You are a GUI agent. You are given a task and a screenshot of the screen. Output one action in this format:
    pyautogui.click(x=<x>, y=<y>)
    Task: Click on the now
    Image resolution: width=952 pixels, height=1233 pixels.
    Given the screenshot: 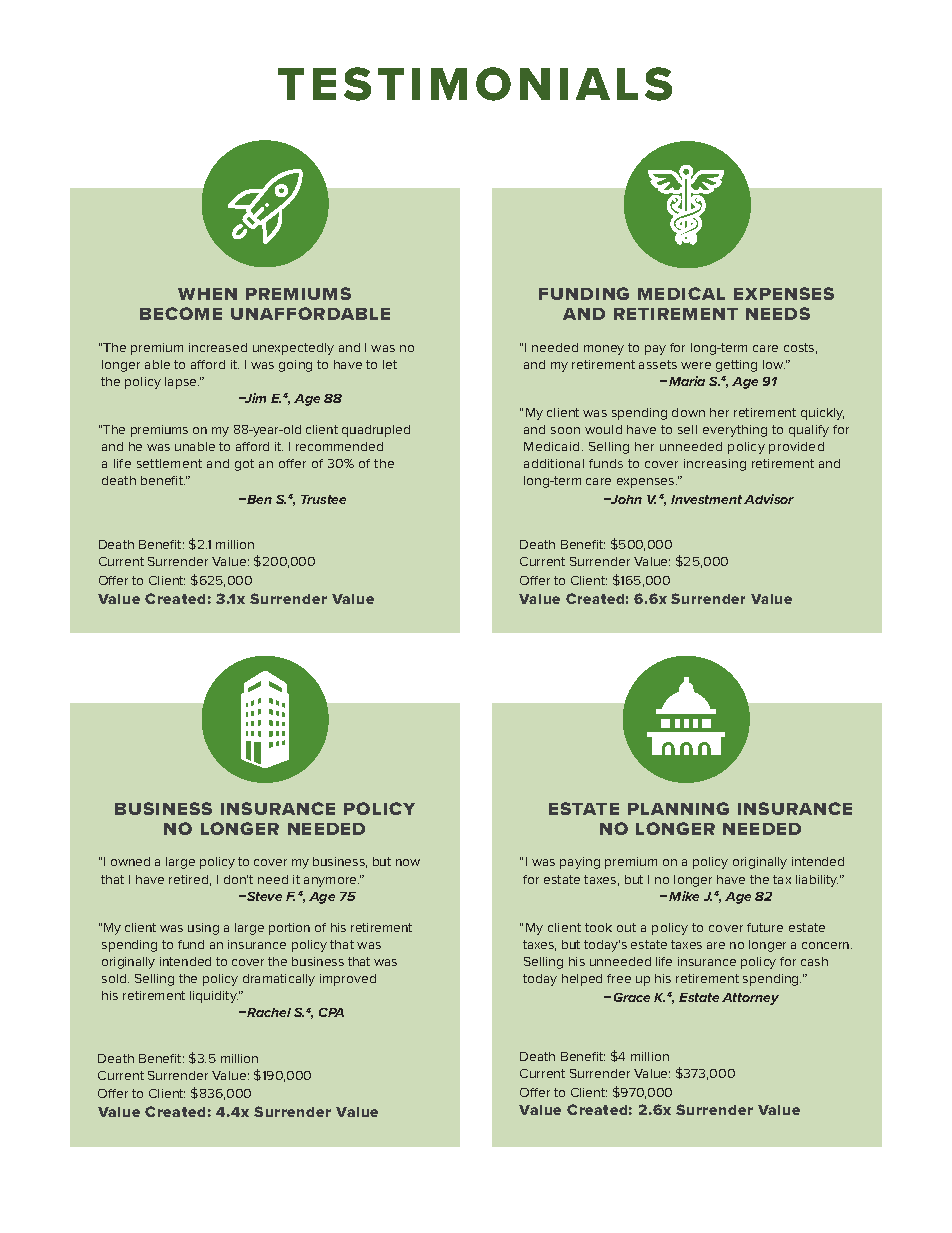 What is the action you would take?
    pyautogui.click(x=408, y=862)
